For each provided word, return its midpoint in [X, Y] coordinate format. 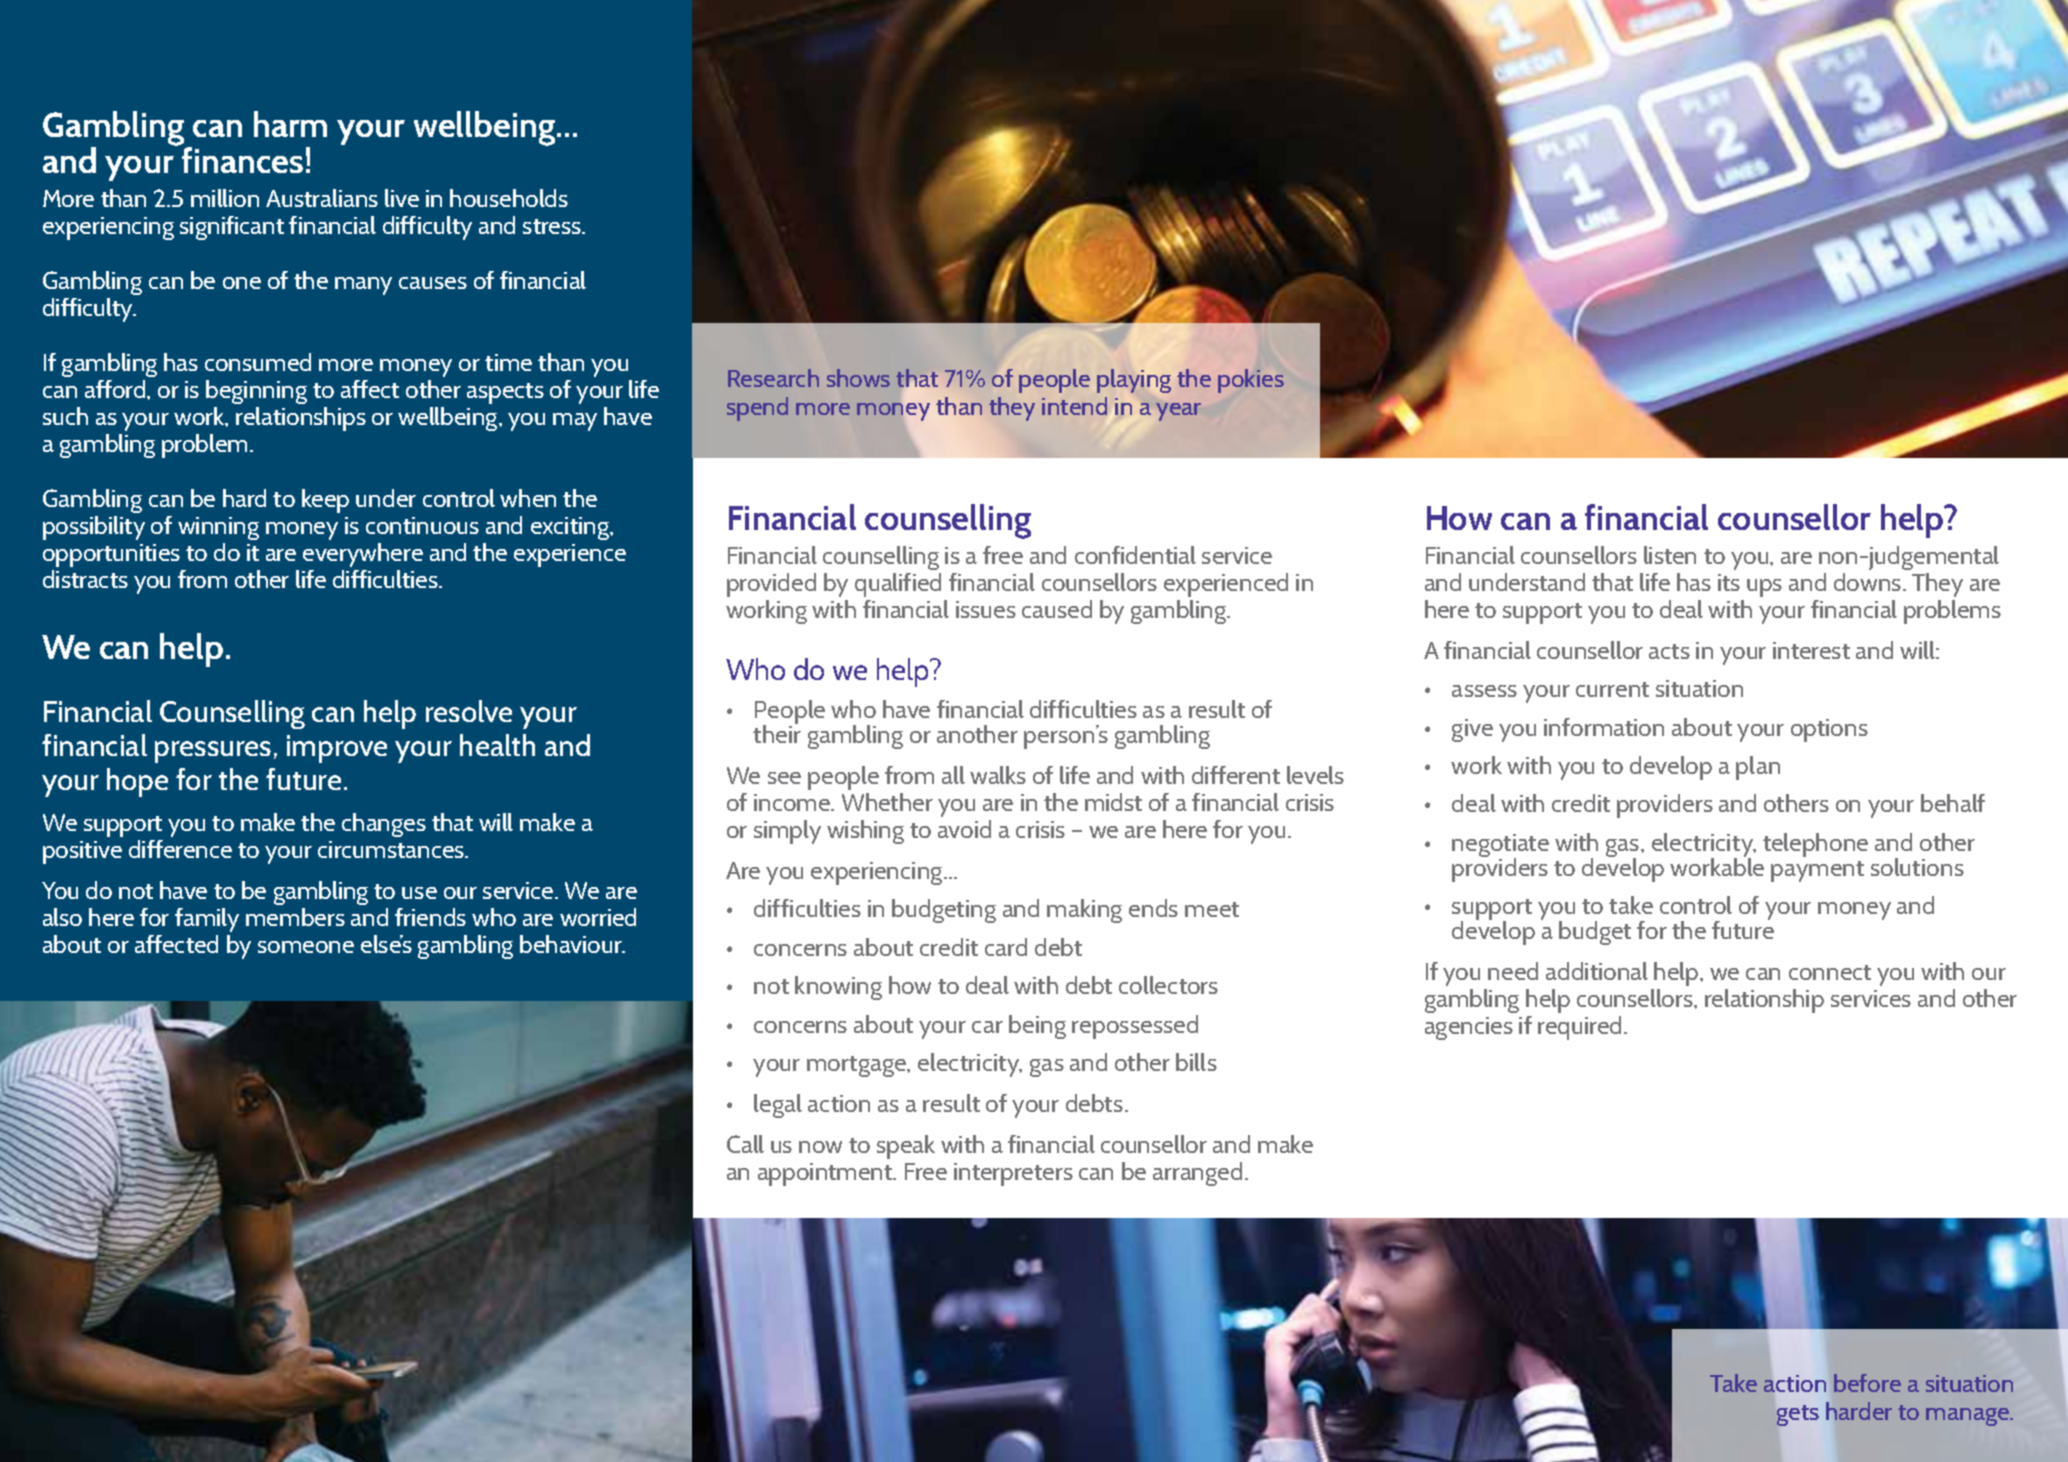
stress [553, 226]
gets [1798, 1415]
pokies [1251, 381]
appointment [826, 1174]
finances [242, 160]
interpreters [1013, 1174]
